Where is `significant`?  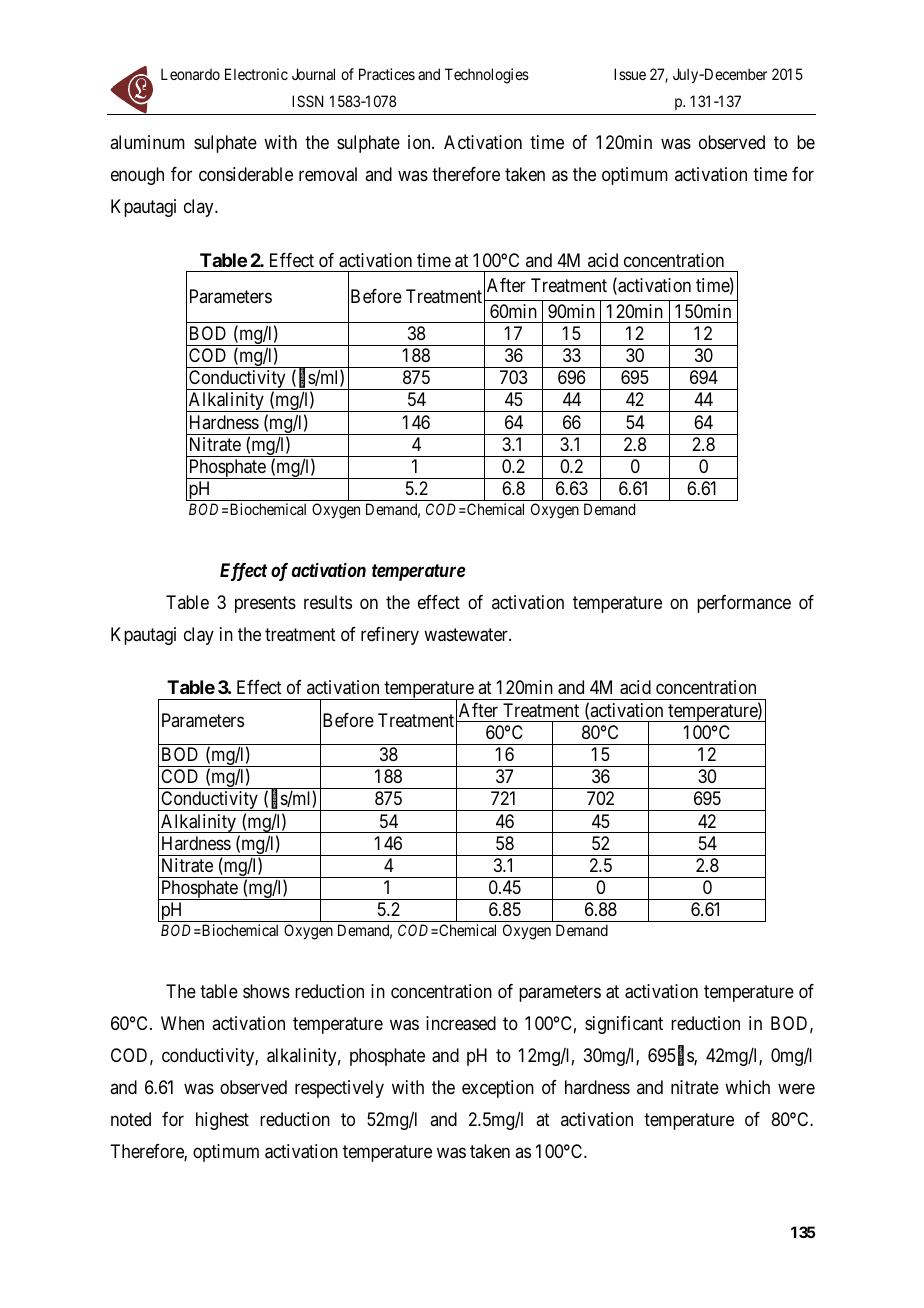 significant is located at coordinates (624, 1025).
